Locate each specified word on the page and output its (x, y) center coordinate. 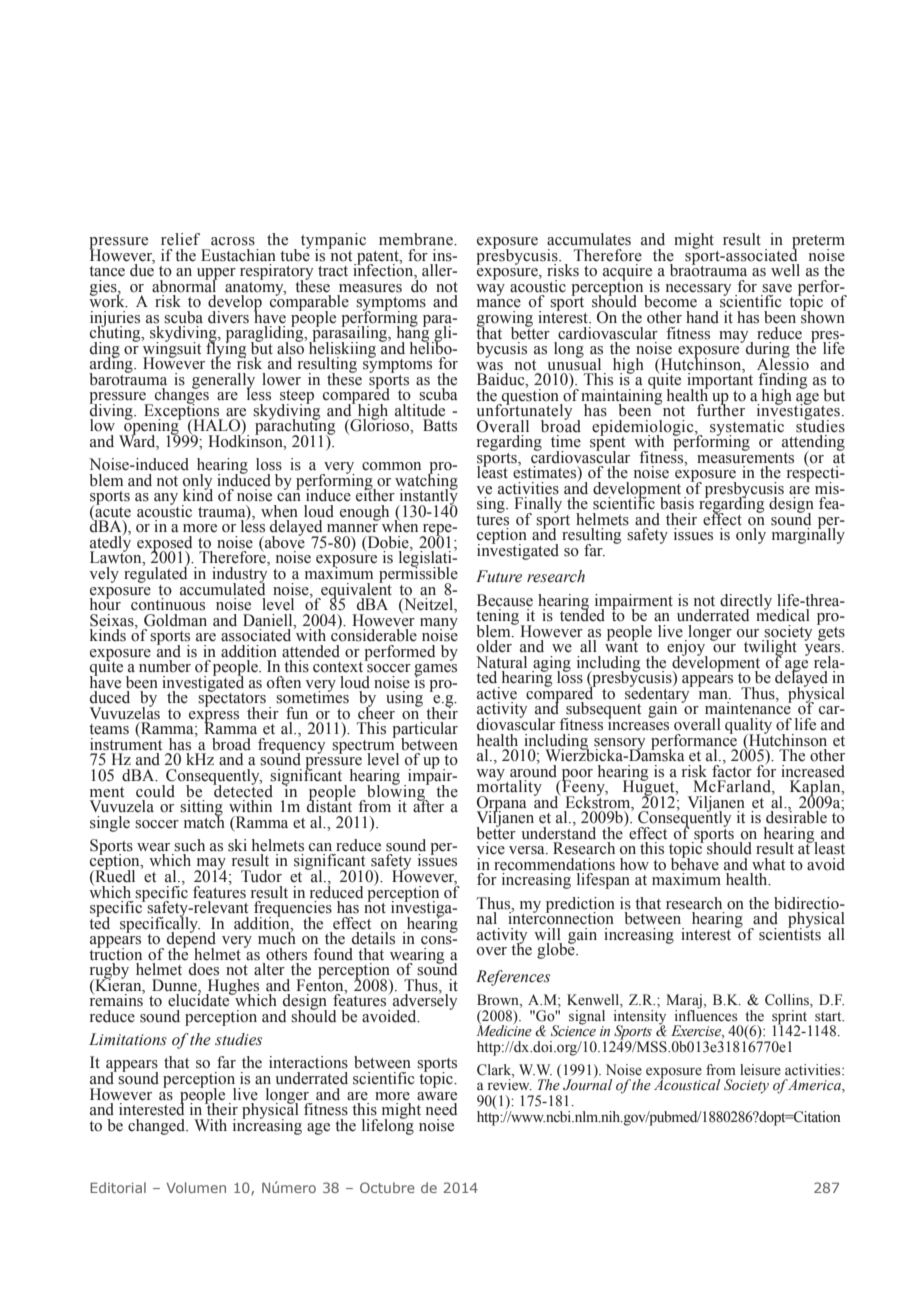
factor (732, 770)
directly (746, 603)
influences (706, 1014)
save (777, 288)
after (428, 805)
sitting (201, 809)
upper (216, 275)
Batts (440, 425)
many (439, 624)
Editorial (118, 1187)
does (204, 969)
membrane (417, 239)
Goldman (175, 620)
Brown (499, 1001)
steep (297, 398)
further (721, 409)
